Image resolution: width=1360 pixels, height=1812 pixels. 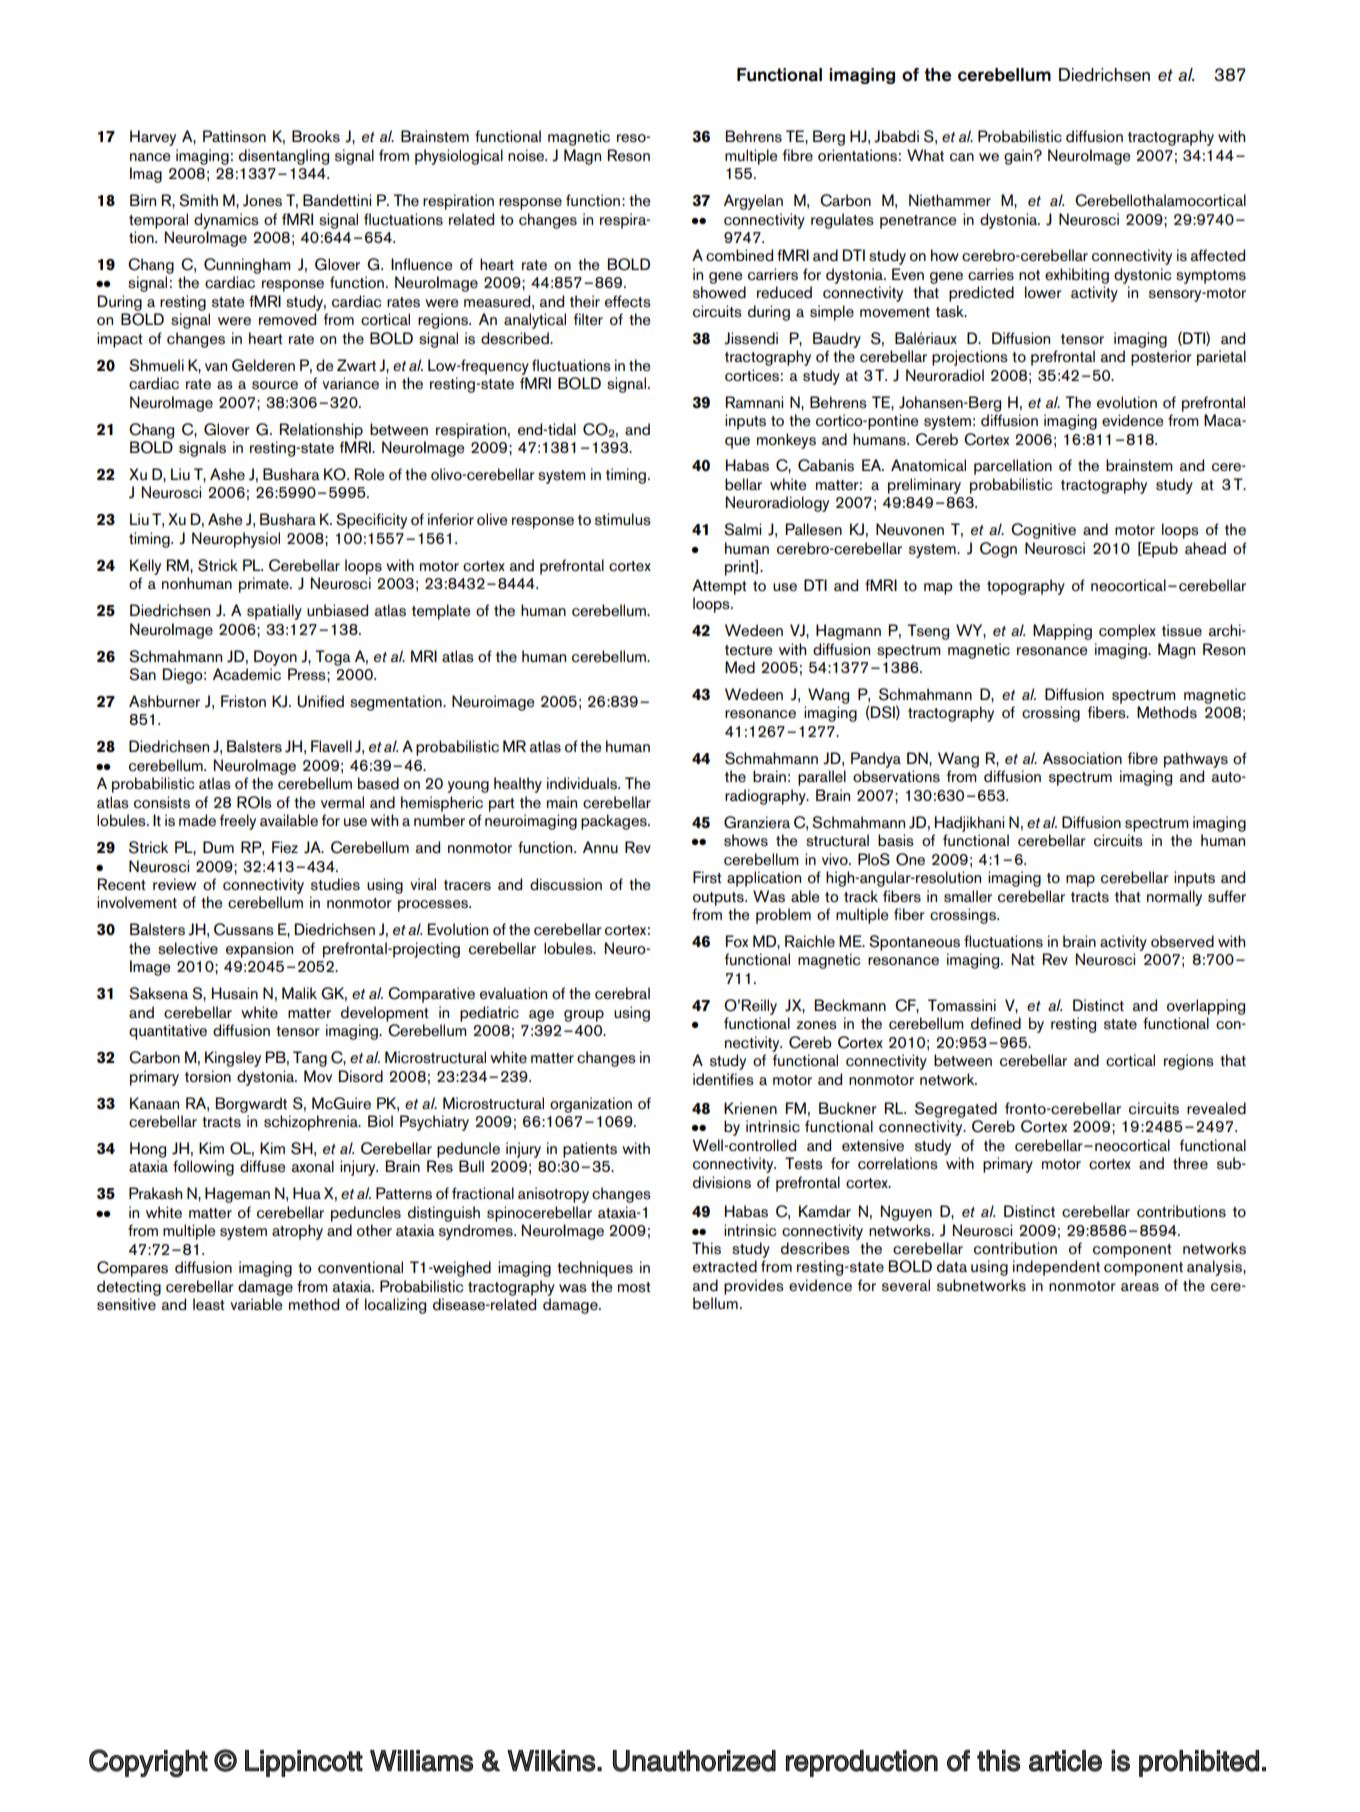 I want to click on gain, so click(x=1019, y=157).
